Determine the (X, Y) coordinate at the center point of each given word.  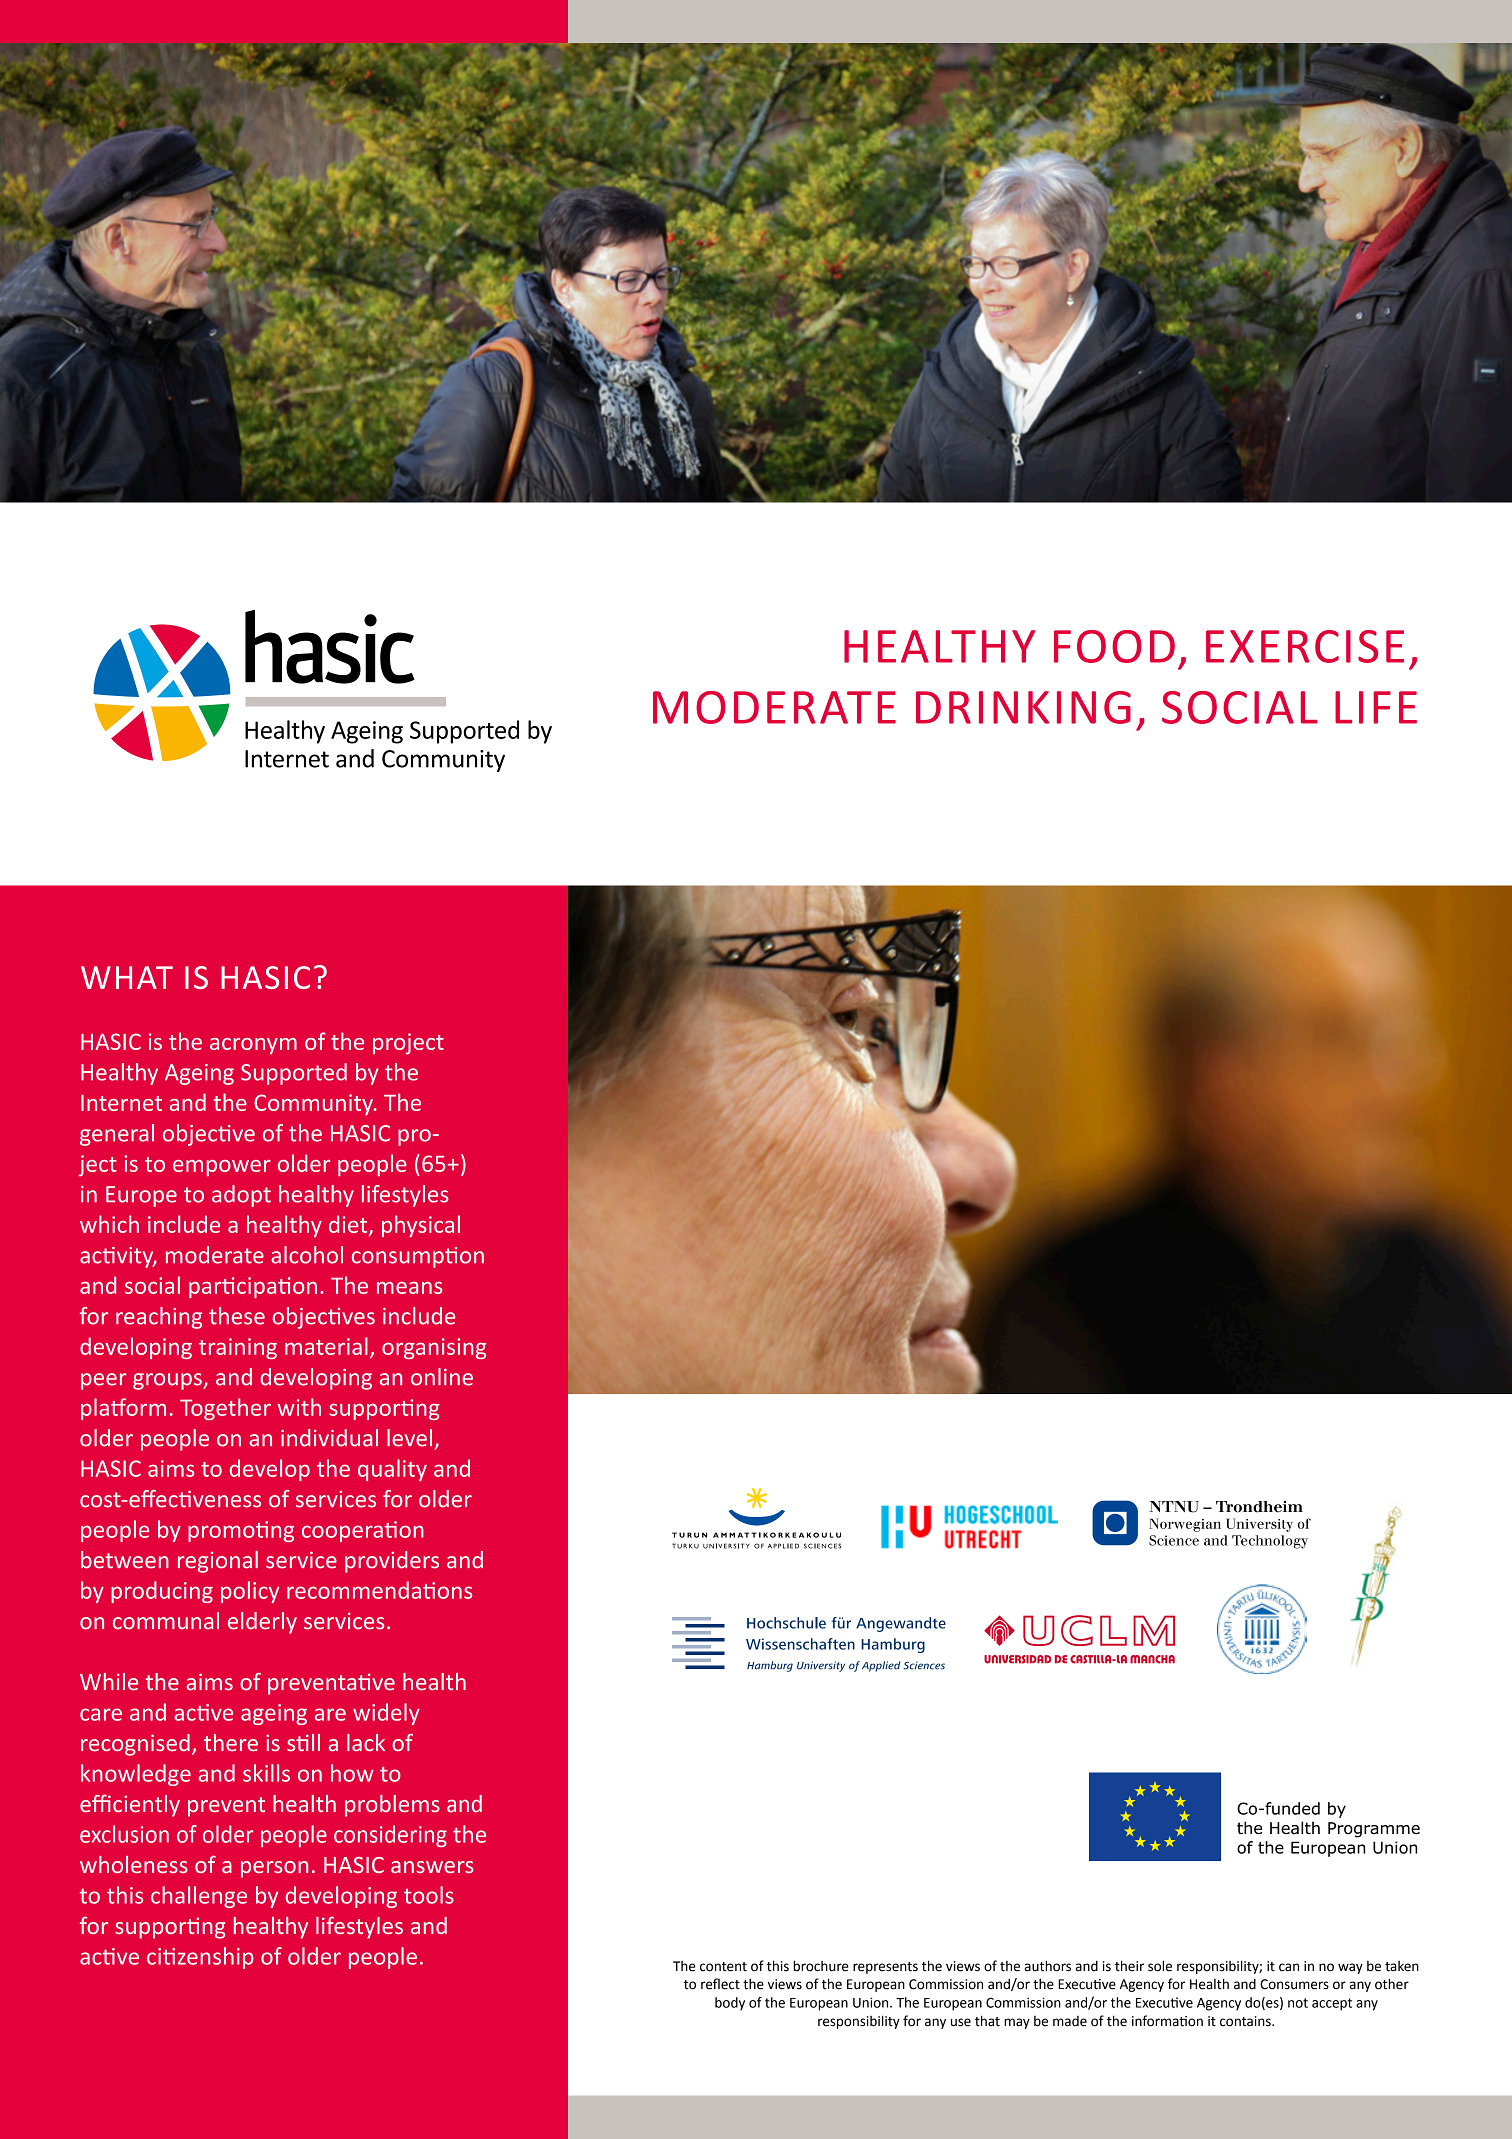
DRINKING (1023, 707)
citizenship (200, 1958)
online (442, 1377)
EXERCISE (1305, 646)
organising (434, 1348)
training (238, 1348)
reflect (720, 1984)
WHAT (127, 977)
